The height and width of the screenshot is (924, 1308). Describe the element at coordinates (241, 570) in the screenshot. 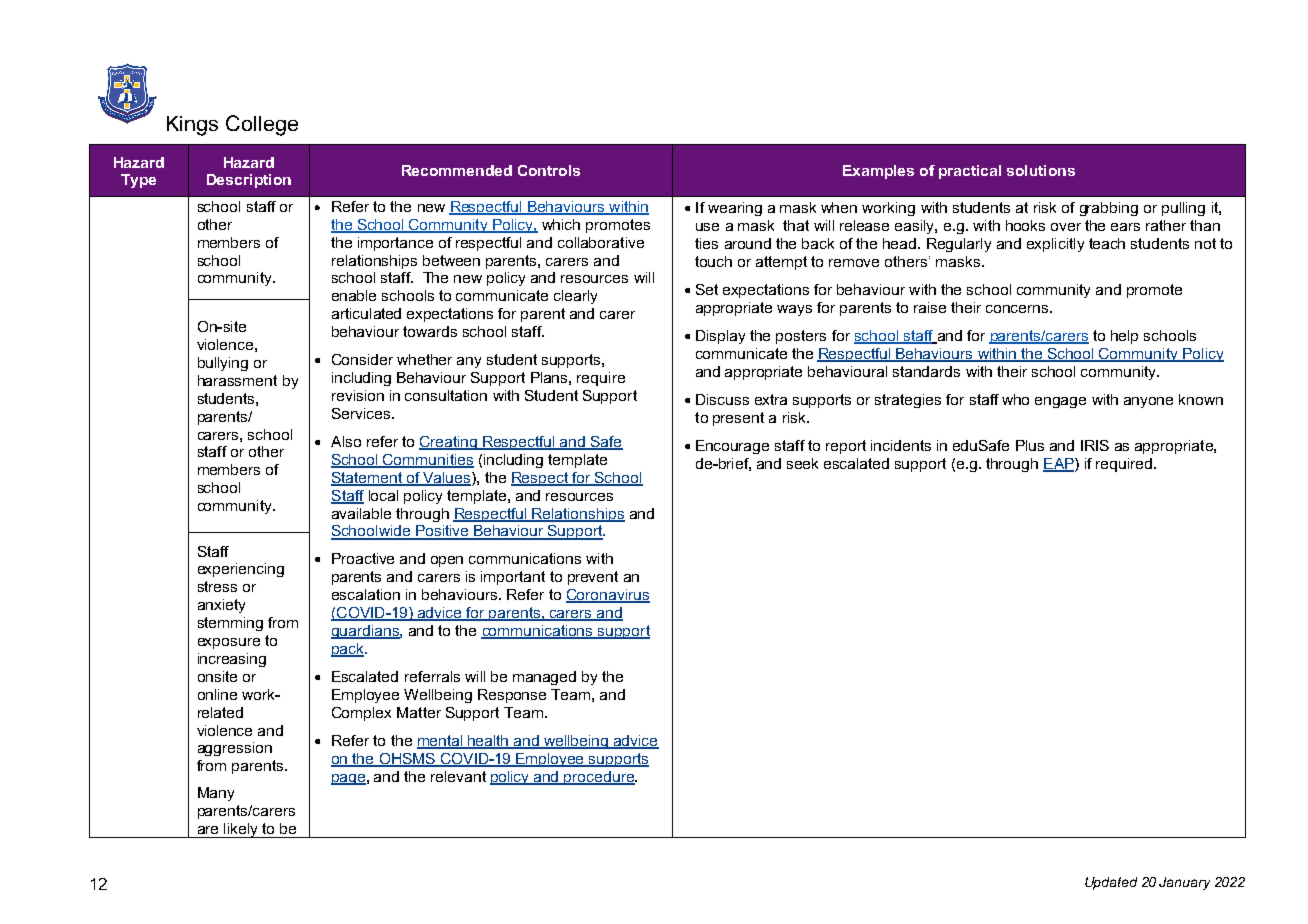

I see `experiencing` at that location.
